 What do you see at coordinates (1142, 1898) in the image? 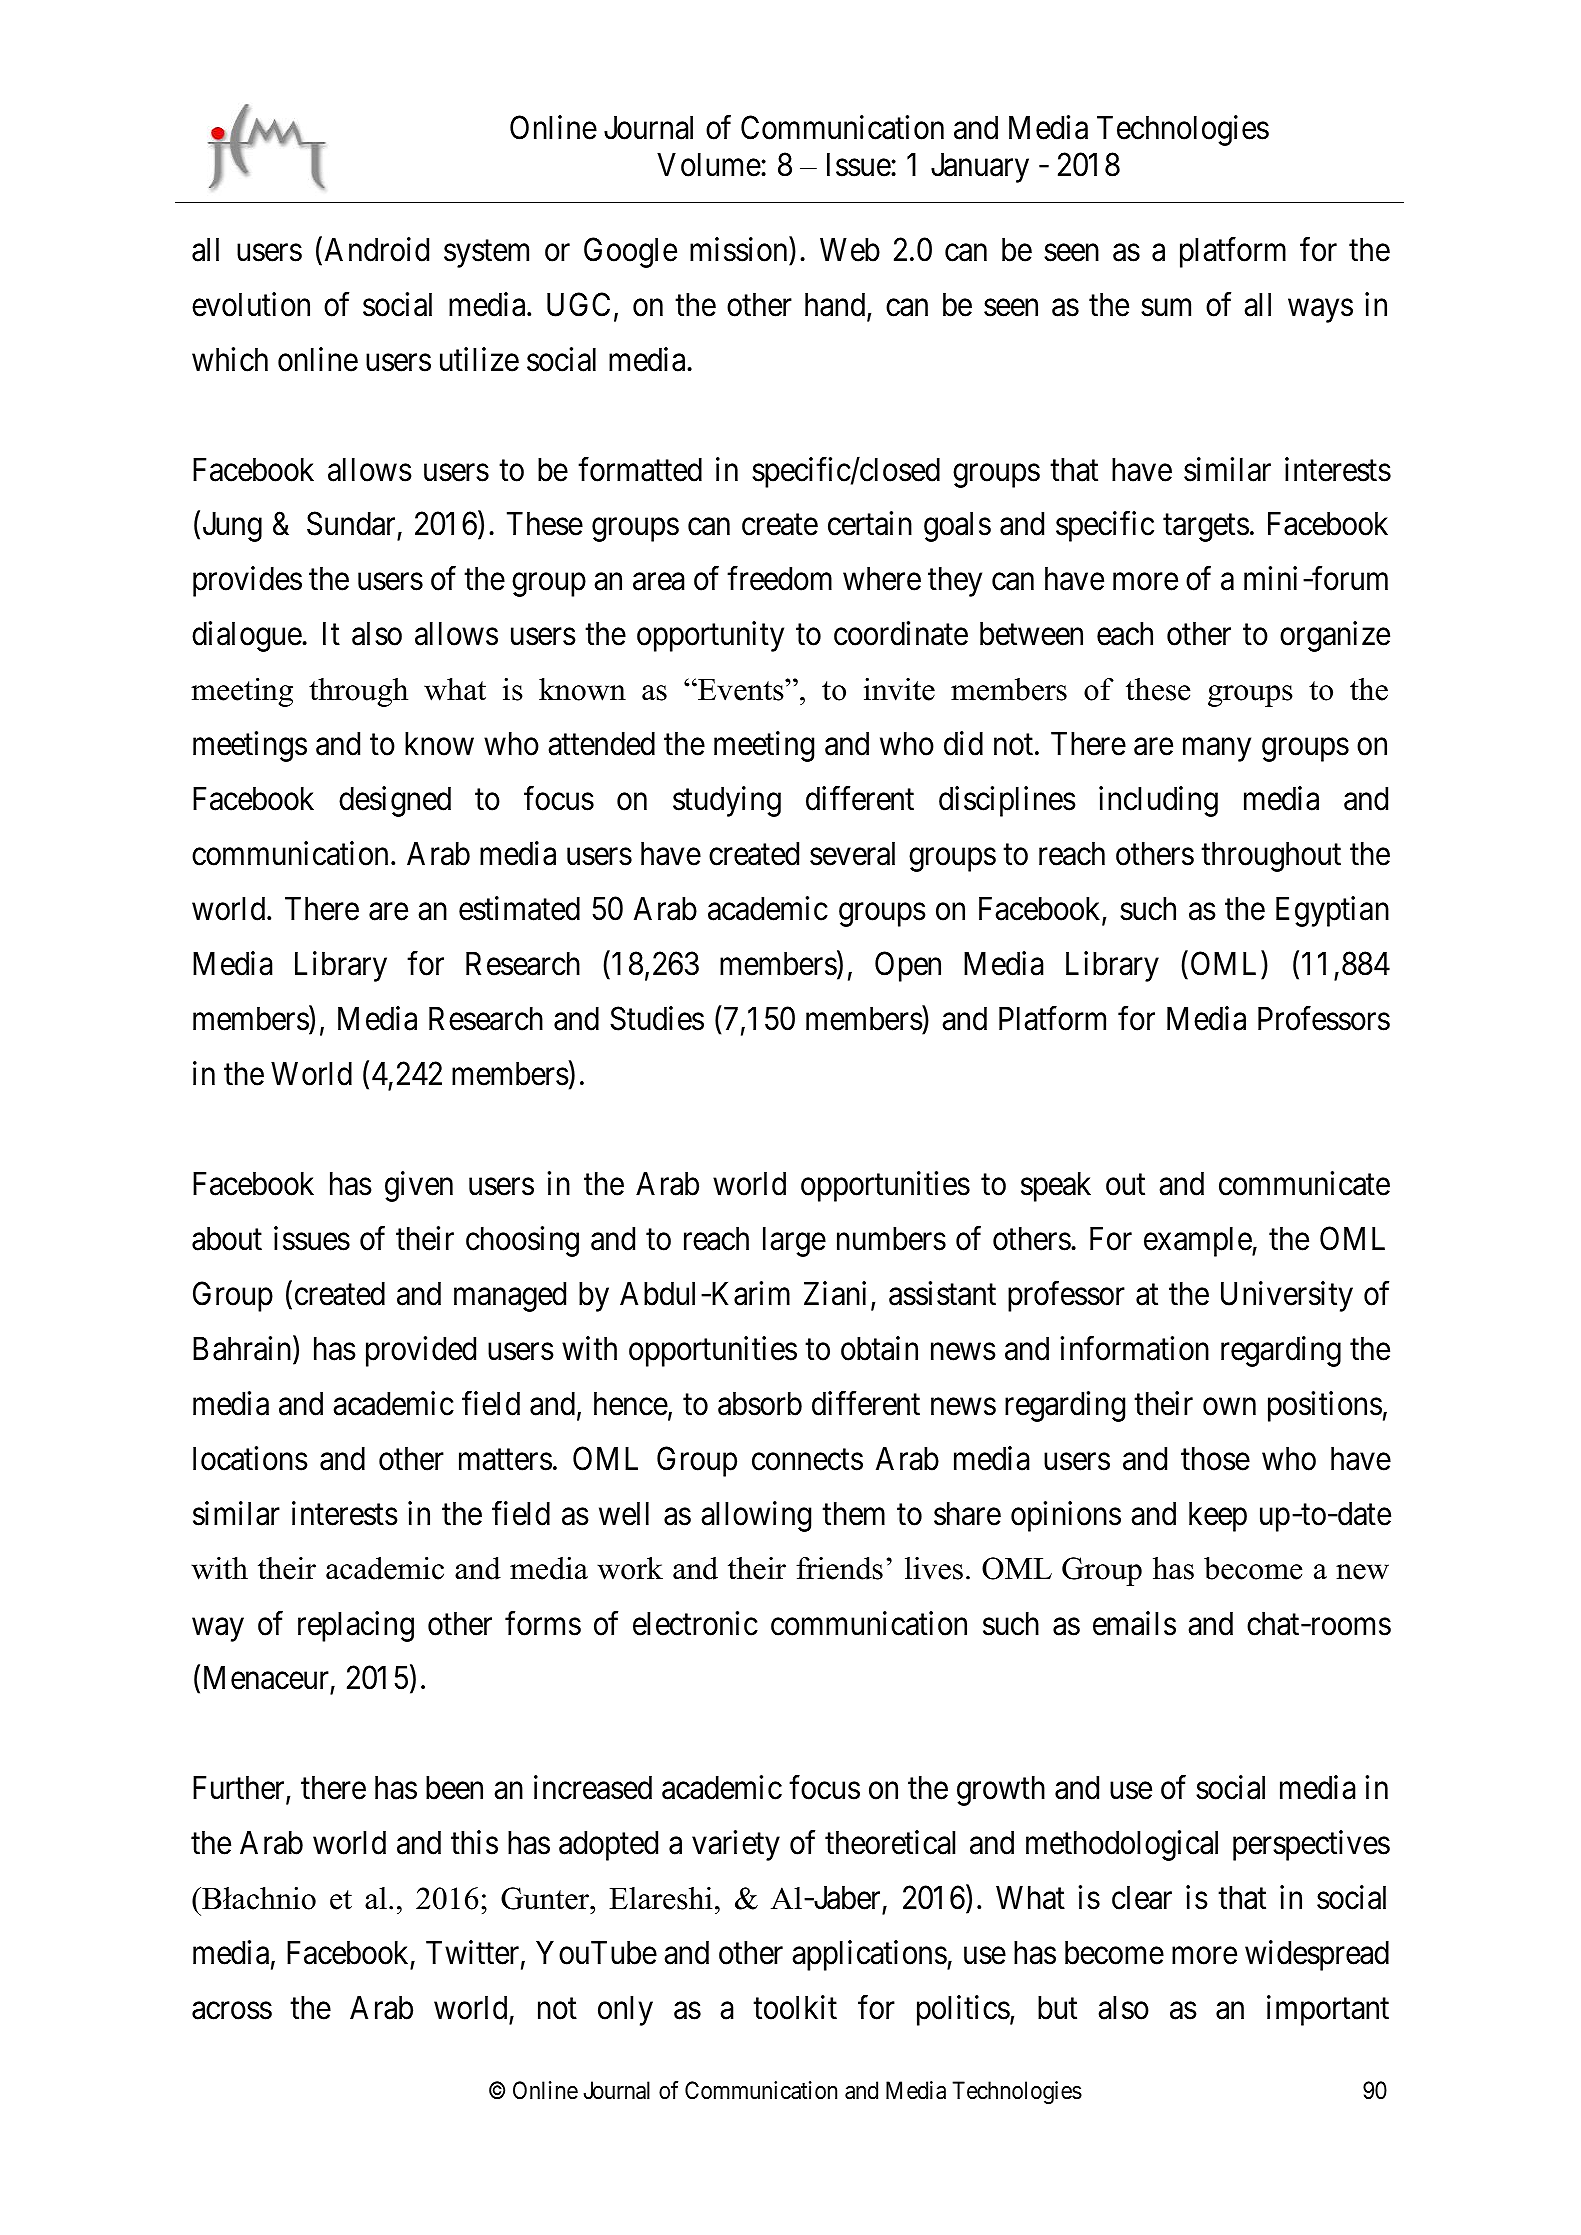
I see `clear` at bounding box center [1142, 1898].
